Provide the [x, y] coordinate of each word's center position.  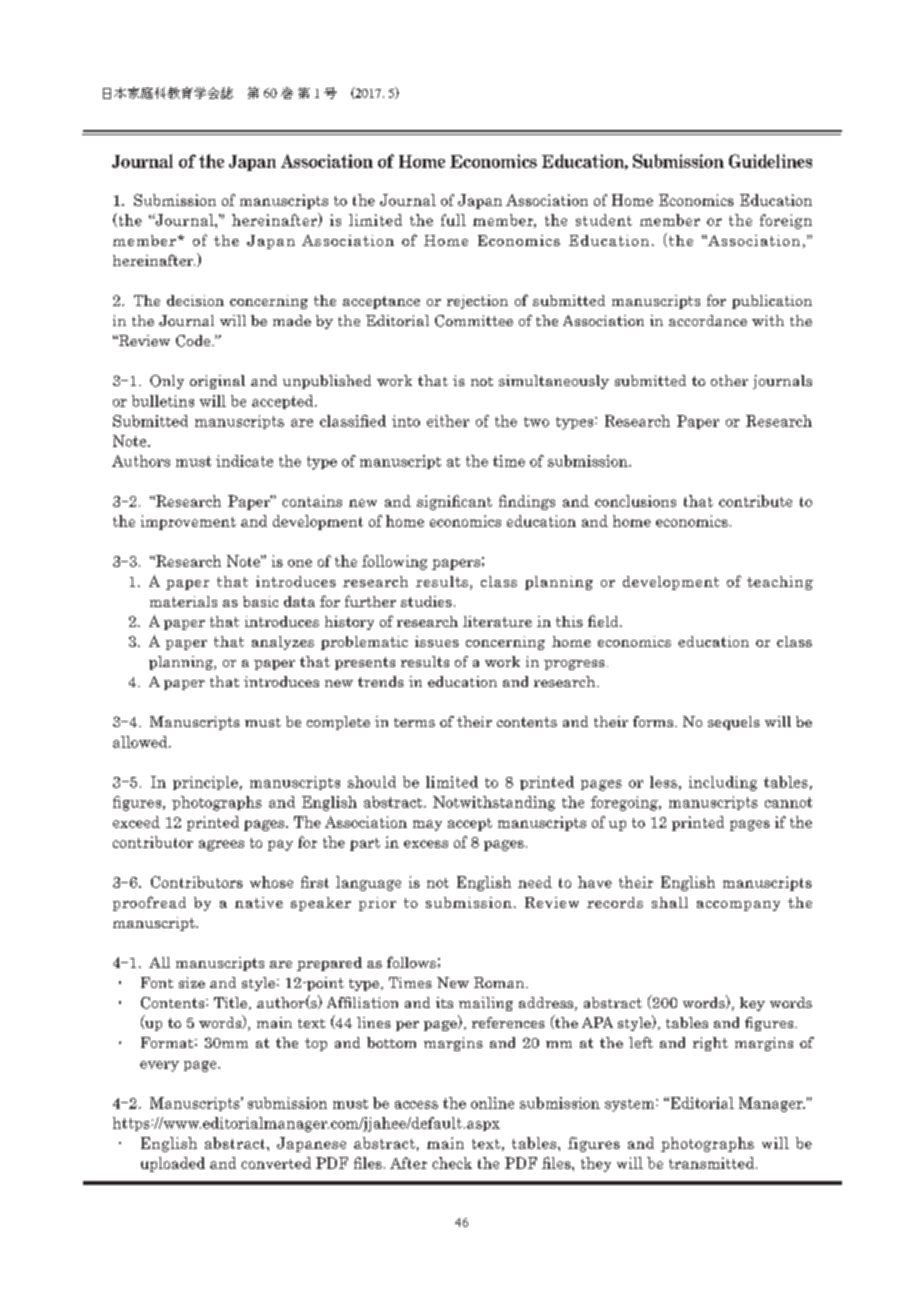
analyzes [283, 643]
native [259, 902]
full [453, 220]
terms [414, 722]
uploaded [173, 1164]
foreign [786, 221]
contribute [755, 501]
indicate [244, 461]
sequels [734, 723]
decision [195, 300]
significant [454, 502]
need [535, 882]
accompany [738, 906]
